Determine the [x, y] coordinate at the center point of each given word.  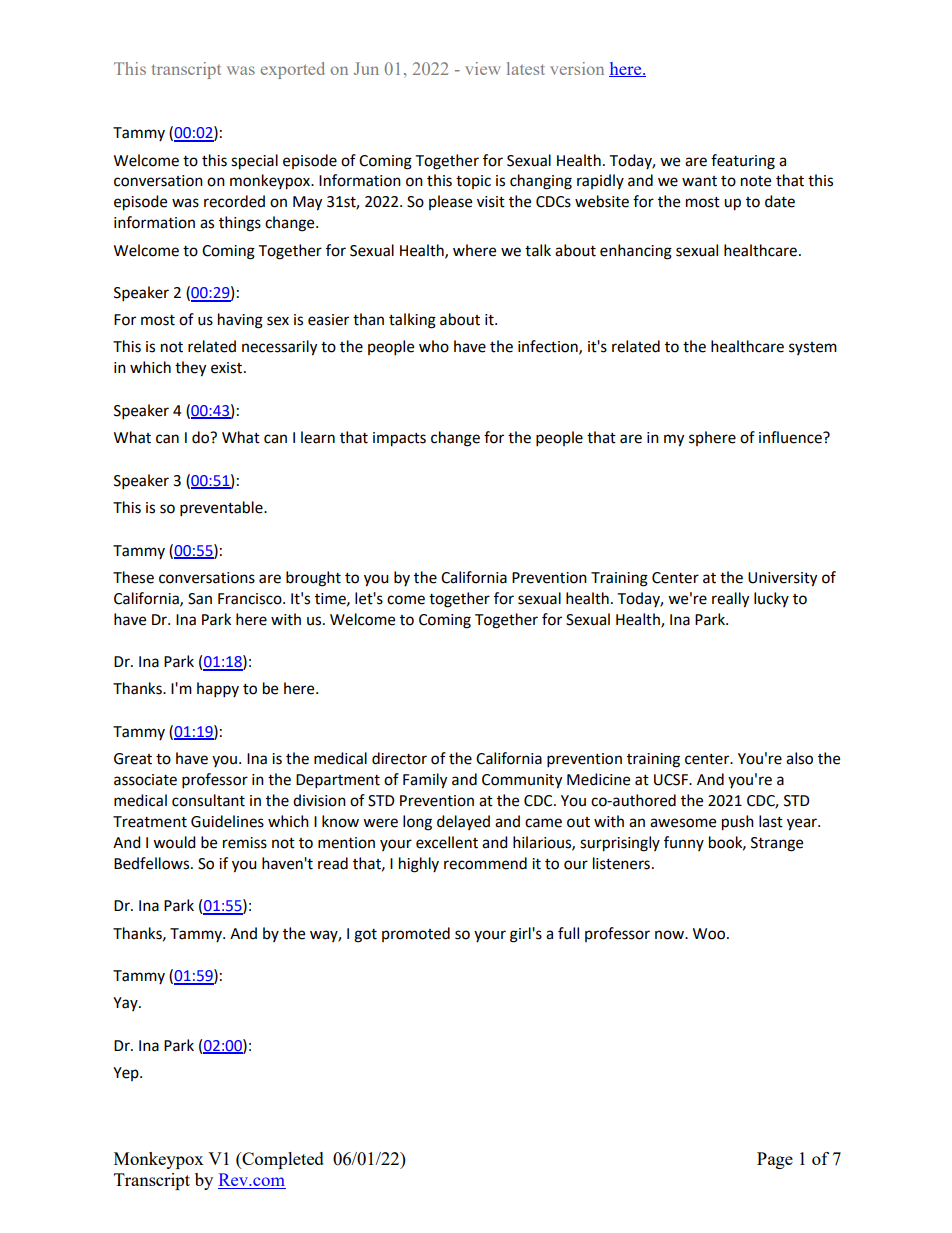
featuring [743, 162]
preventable [222, 509]
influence [791, 437]
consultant [208, 800]
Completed [282, 1160]
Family [425, 781]
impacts [399, 439]
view [483, 68]
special [254, 162]
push [738, 823]
